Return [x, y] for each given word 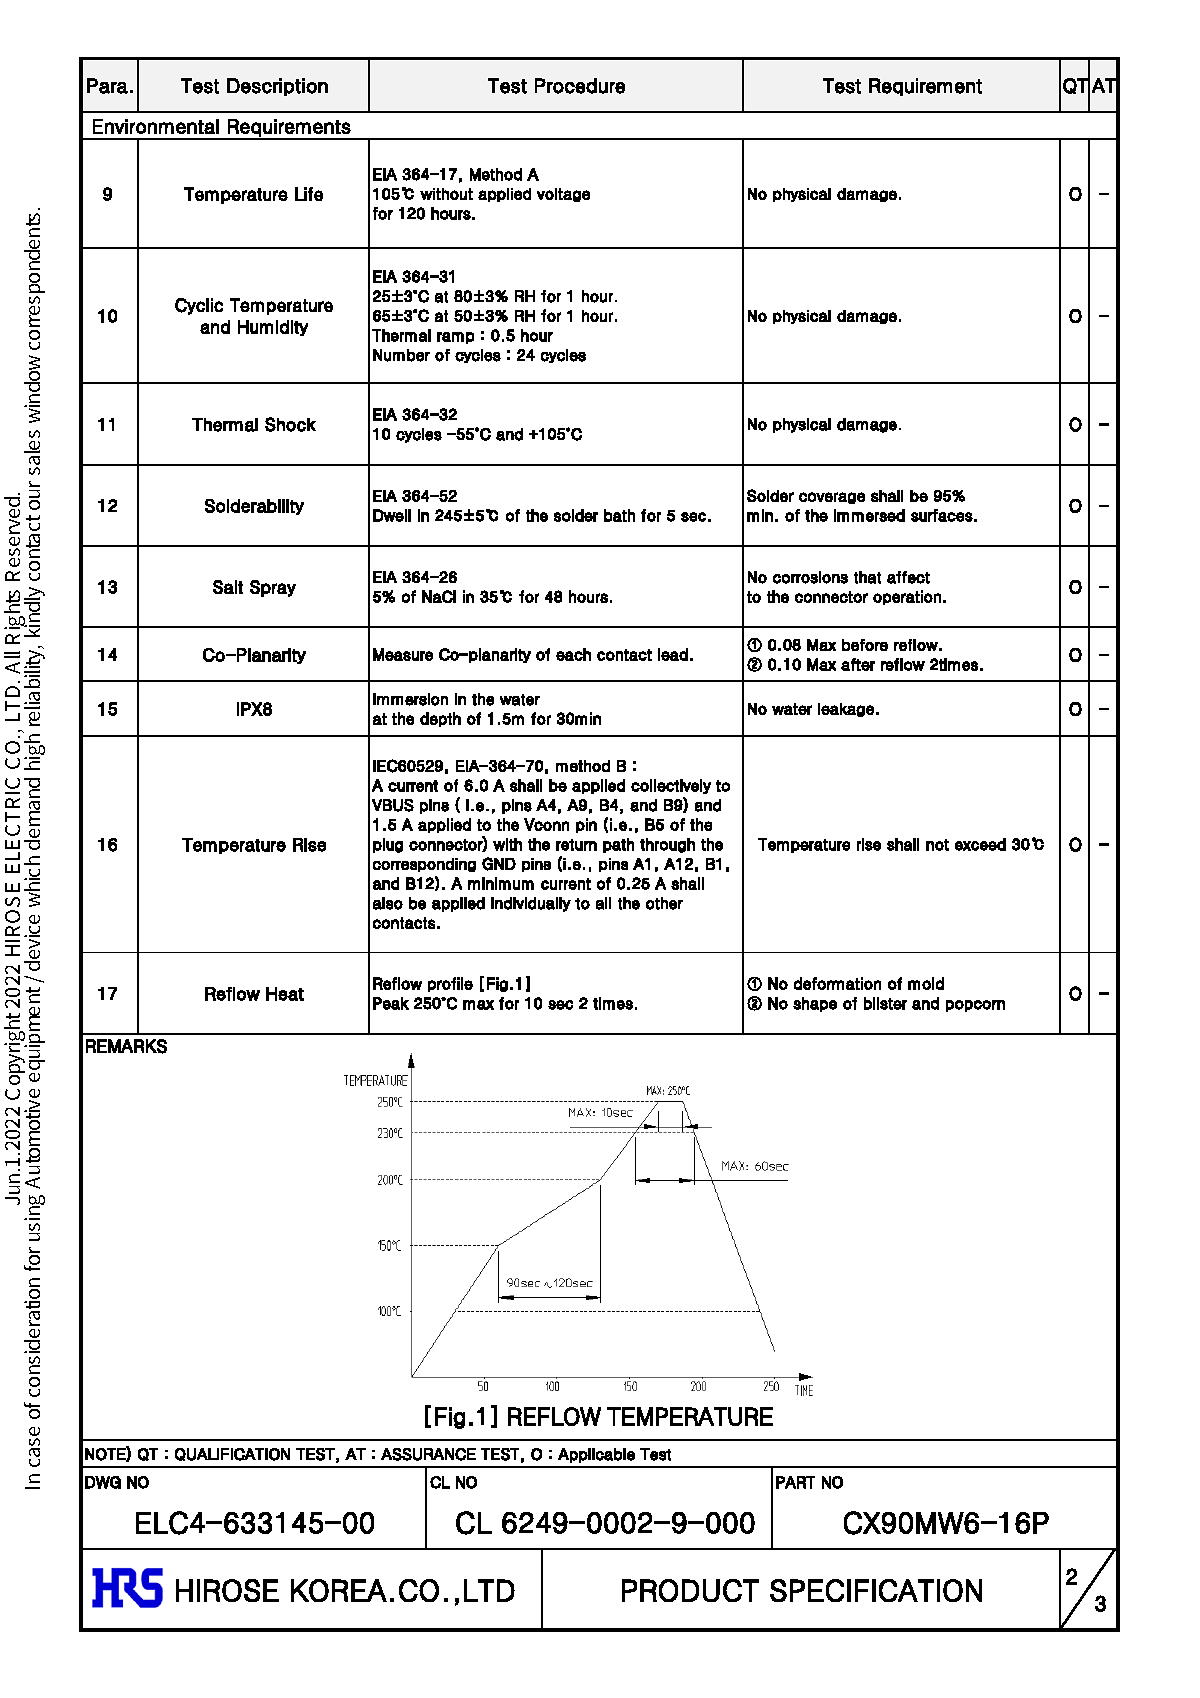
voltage [563, 195]
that [867, 577]
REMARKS [126, 1046]
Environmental [156, 126]
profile [450, 984]
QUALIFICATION [232, 1454]
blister [885, 1003]
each [573, 654]
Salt [228, 587]
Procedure [580, 86]
